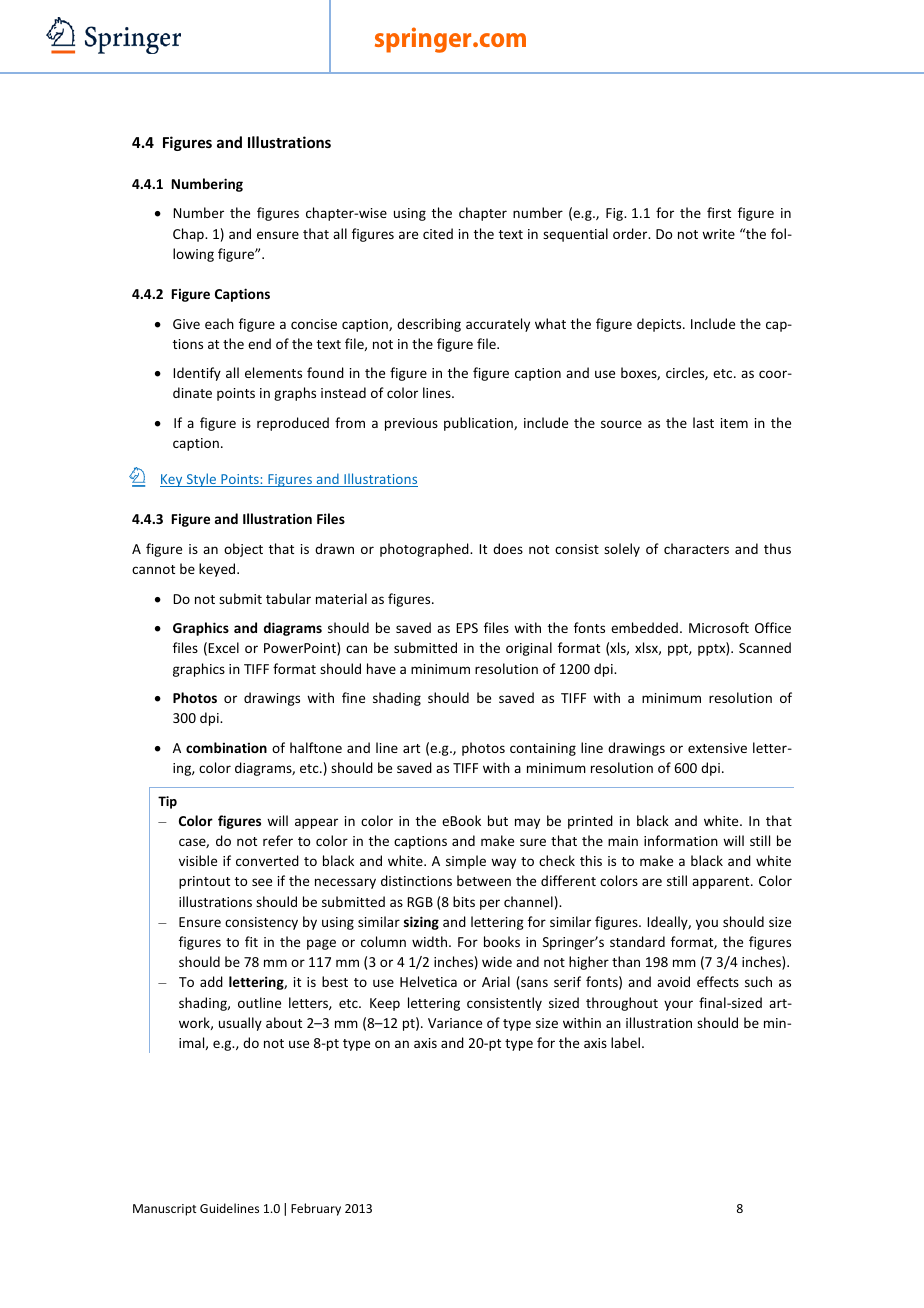 The width and height of the page is (924, 1308). I want to click on cited, so click(438, 233).
